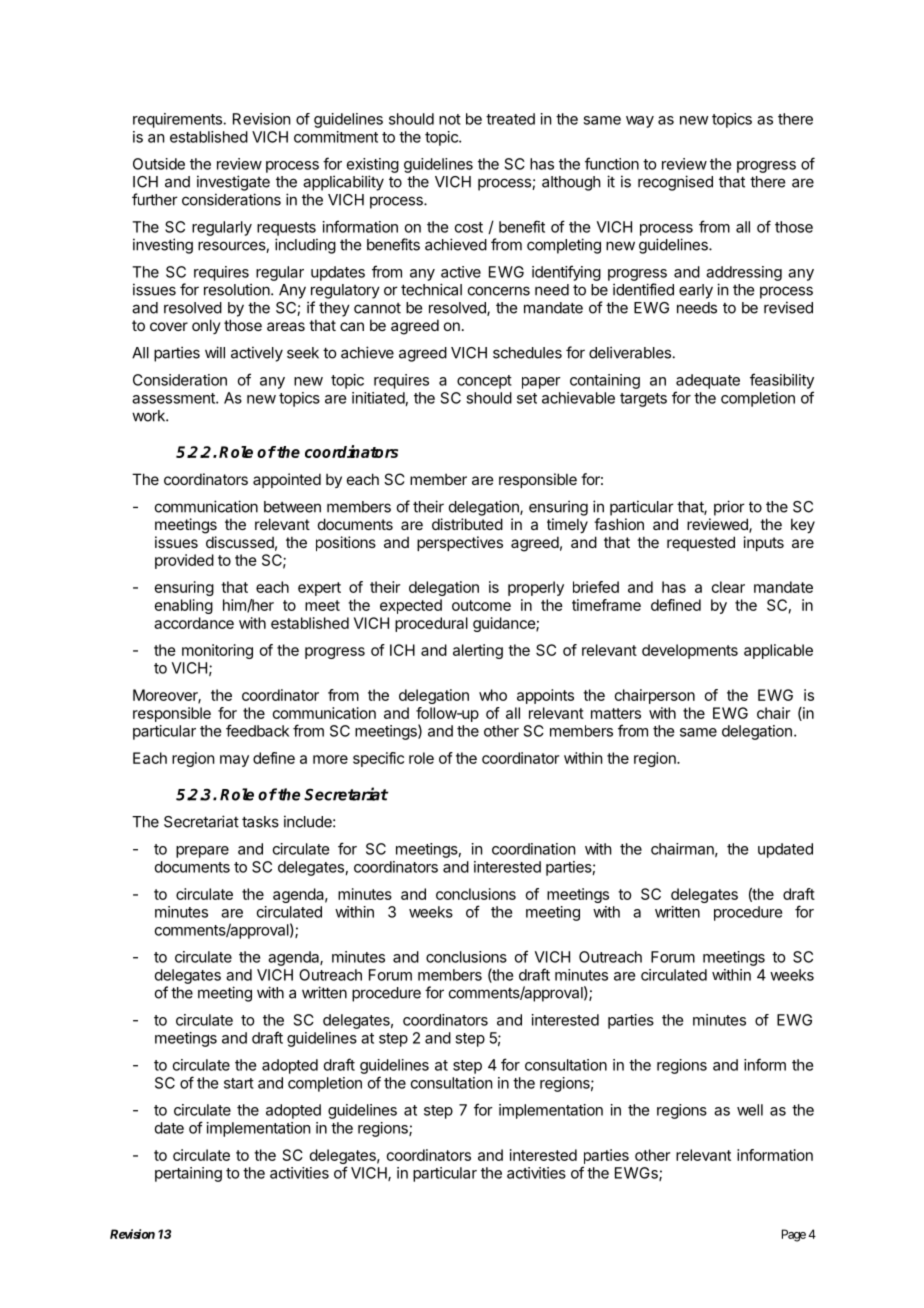 Image resolution: width=924 pixels, height=1308 pixels. What do you see at coordinates (510, 119) in the screenshot?
I see `treated` at bounding box center [510, 119].
